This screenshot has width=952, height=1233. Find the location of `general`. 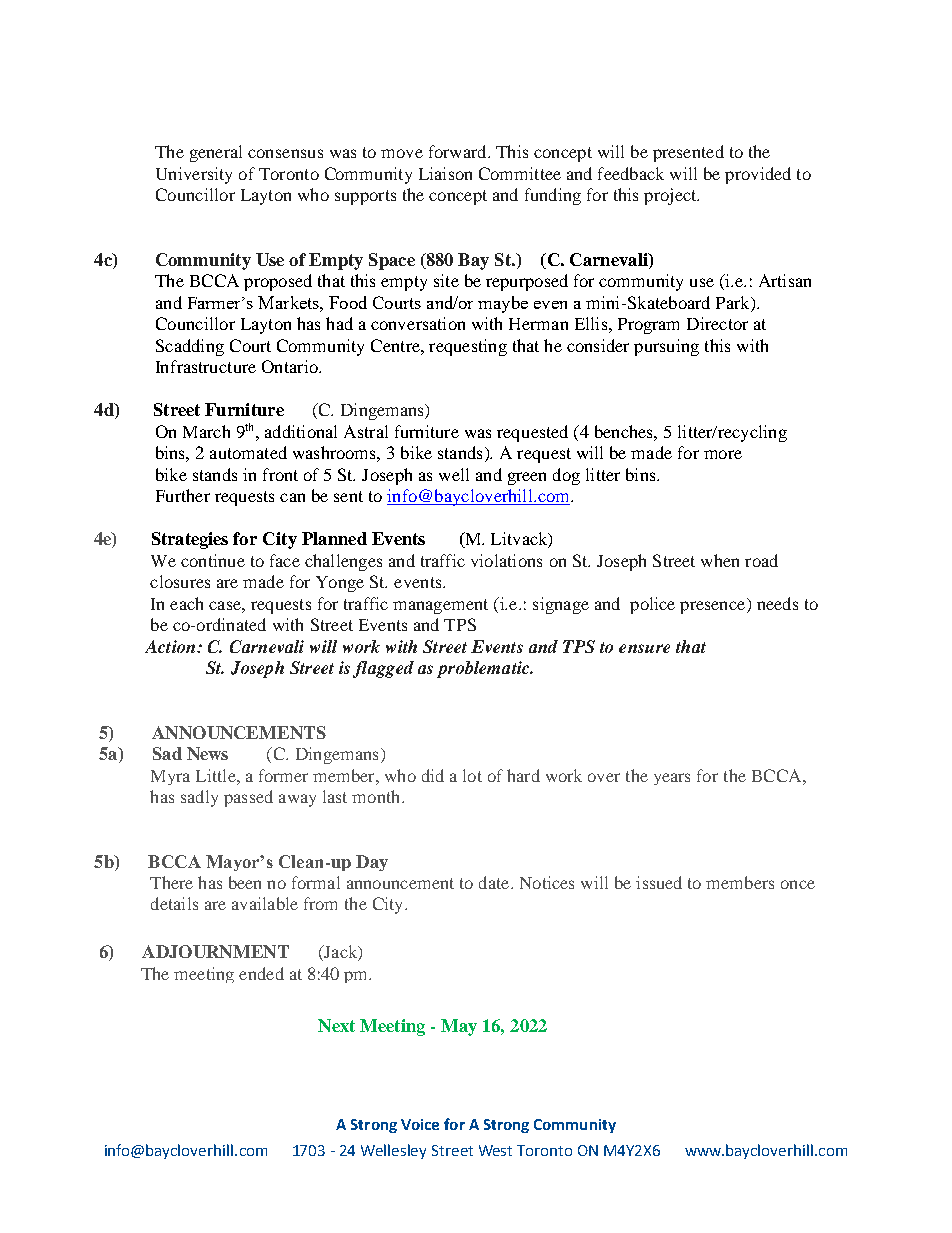

general is located at coordinates (216, 153).
